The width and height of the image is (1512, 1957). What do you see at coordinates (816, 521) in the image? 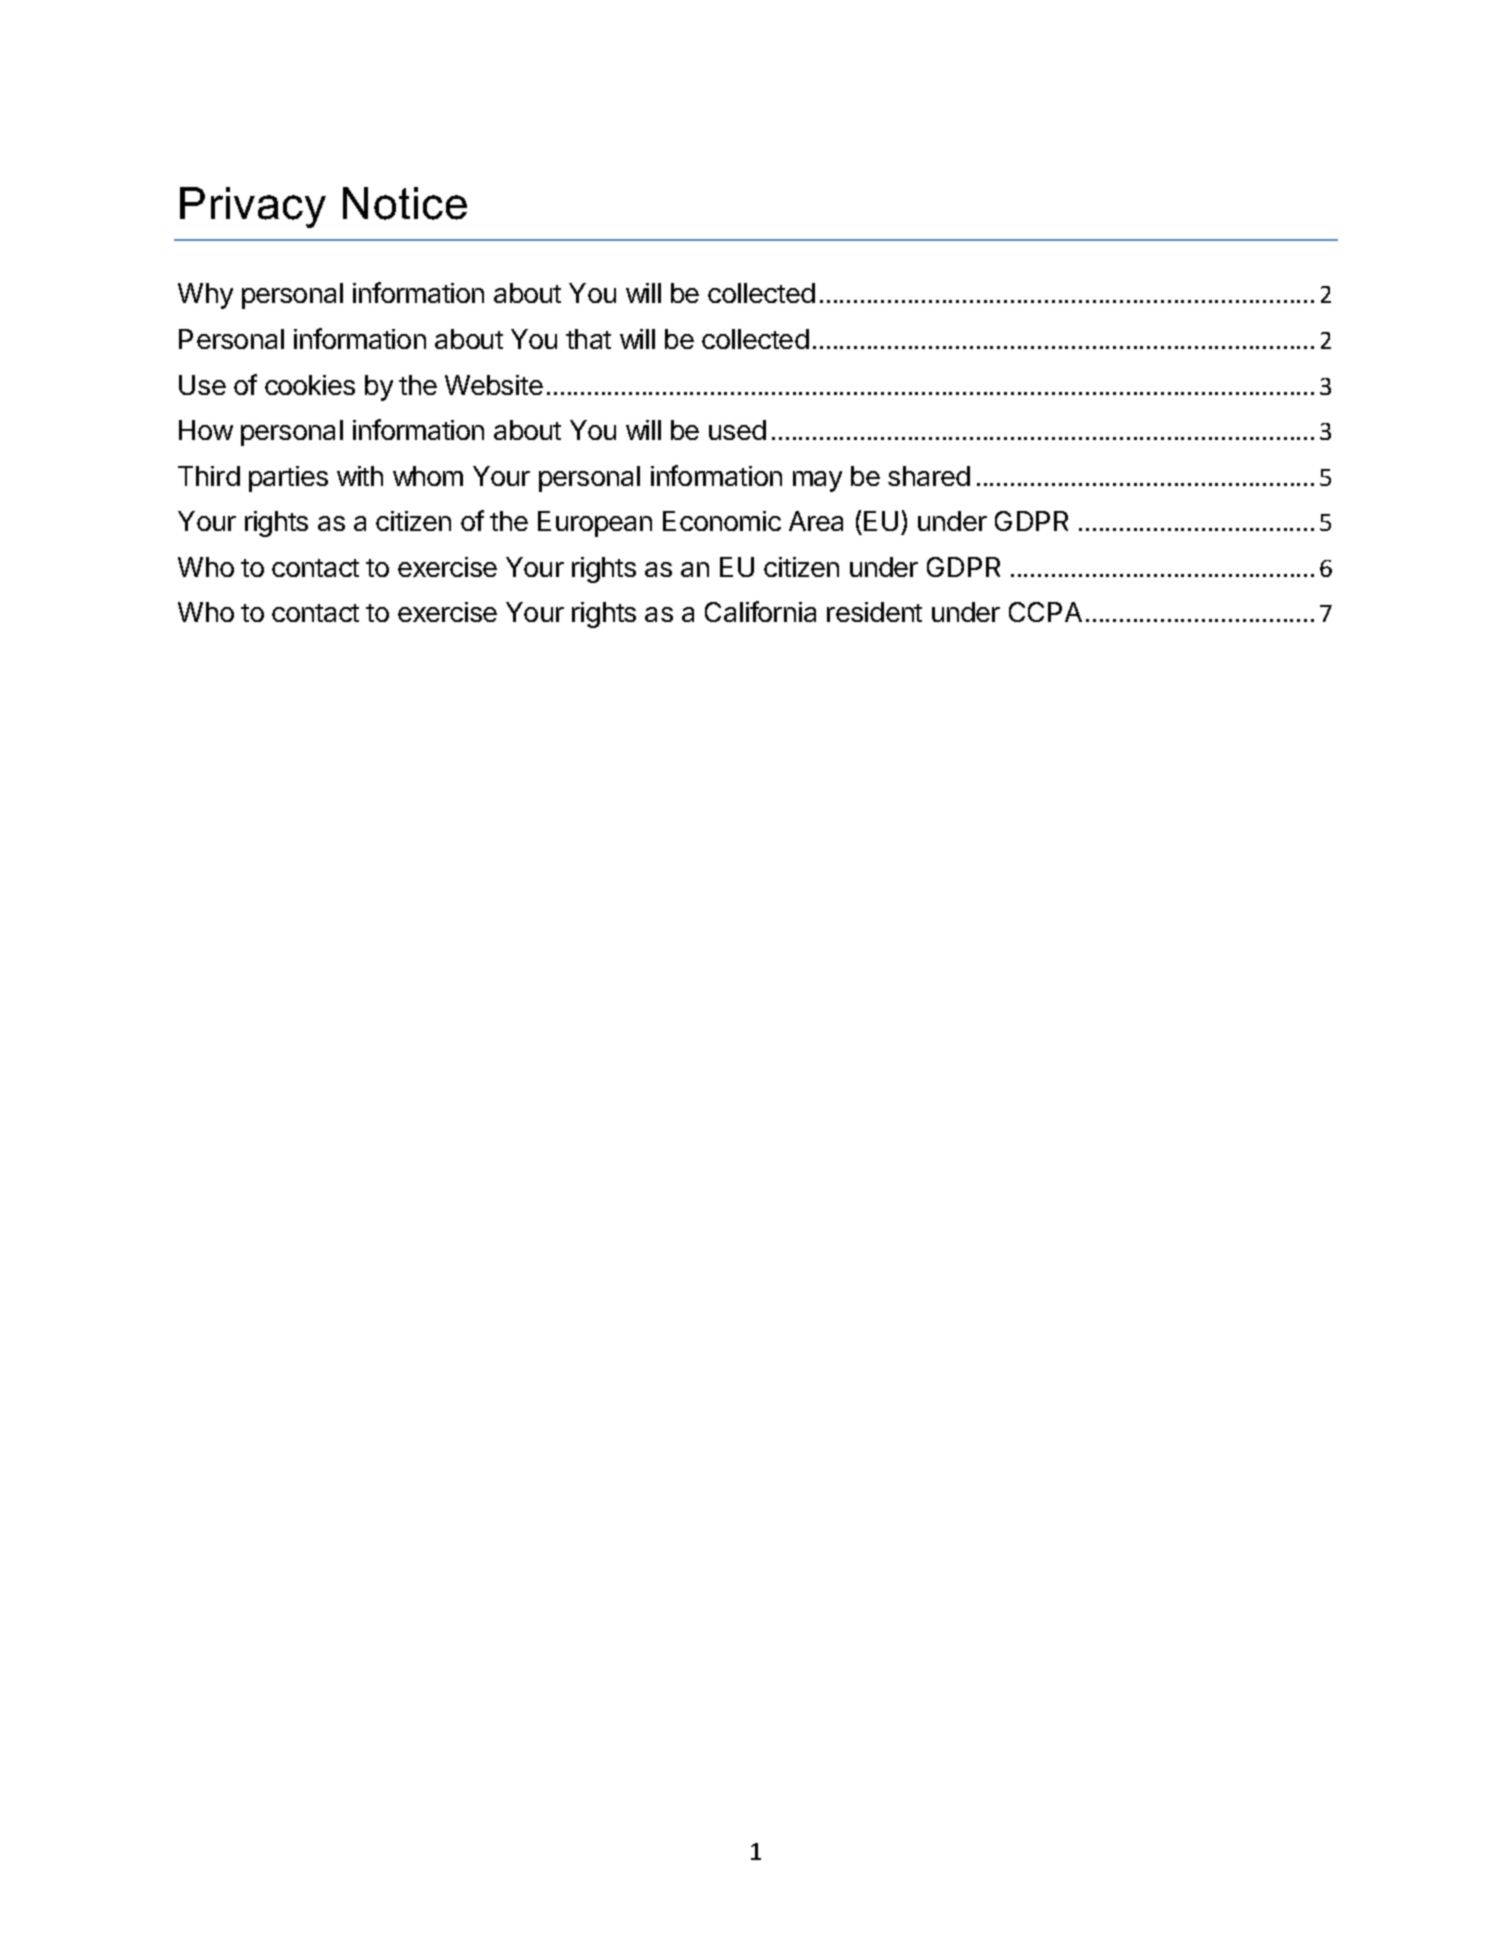
I see `Area` at bounding box center [816, 521].
